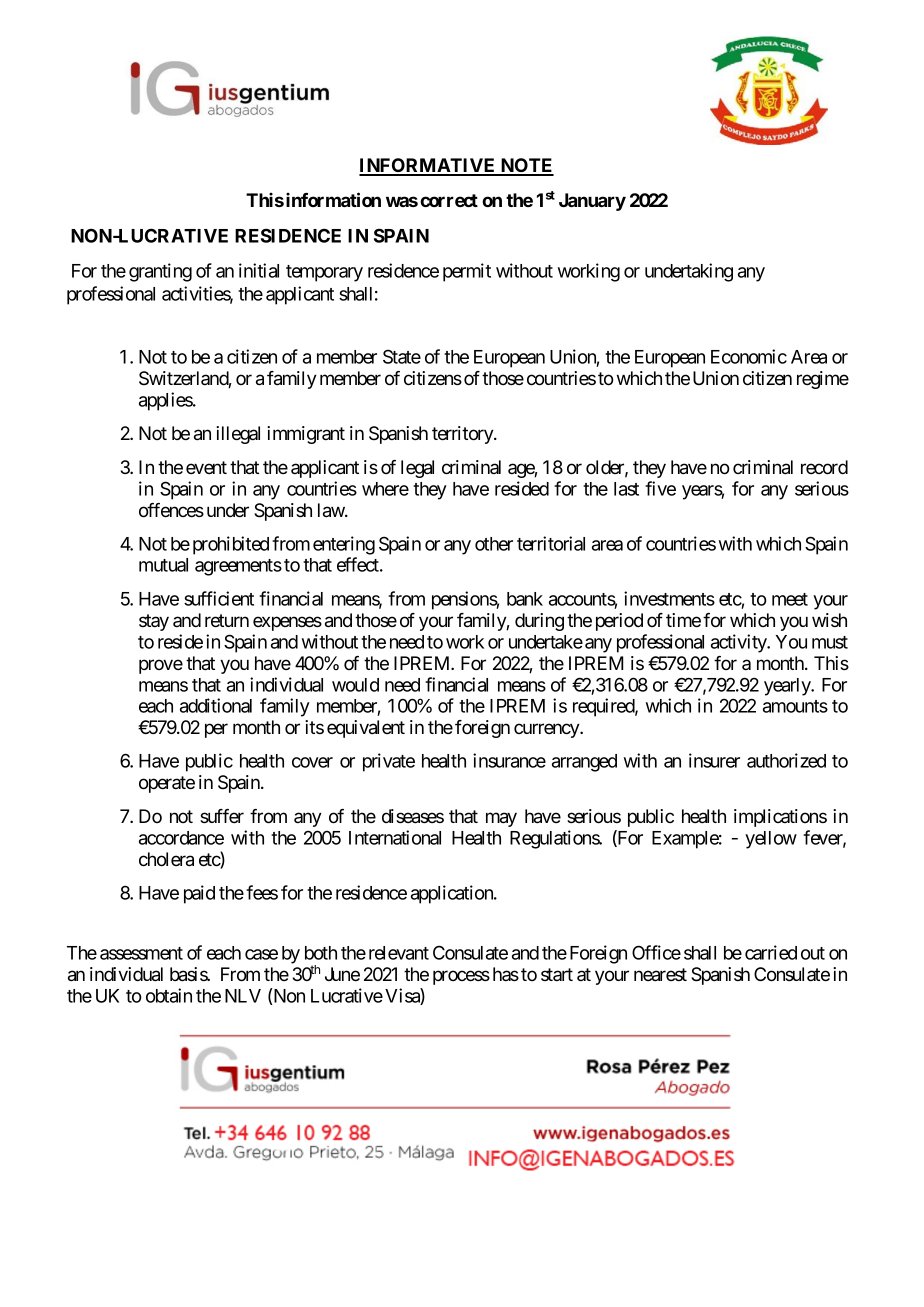 The height and width of the screenshot is (1307, 924). I want to click on correct, so click(449, 200).
